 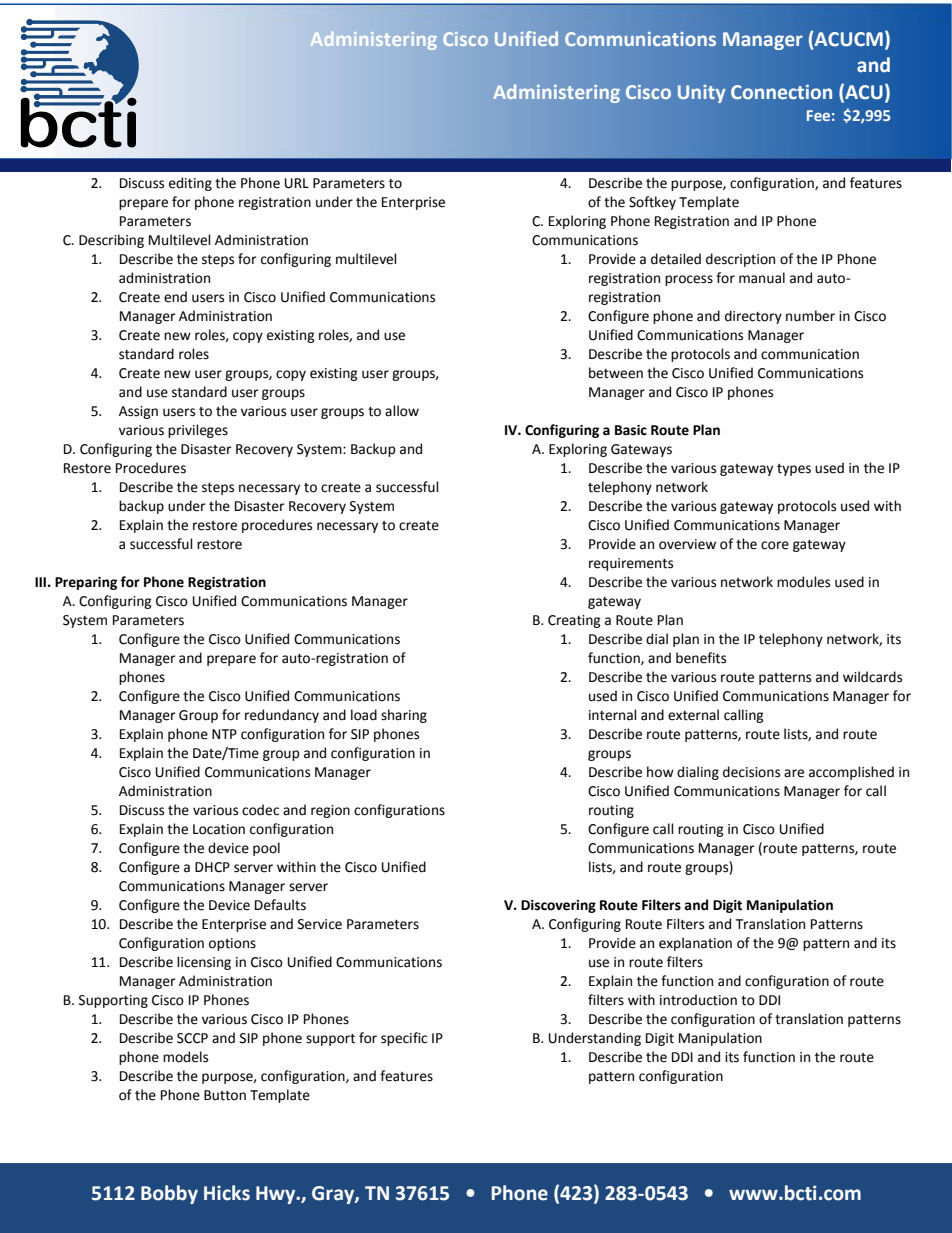 What do you see at coordinates (698, 1000) in the image?
I see `introduction` at bounding box center [698, 1000].
